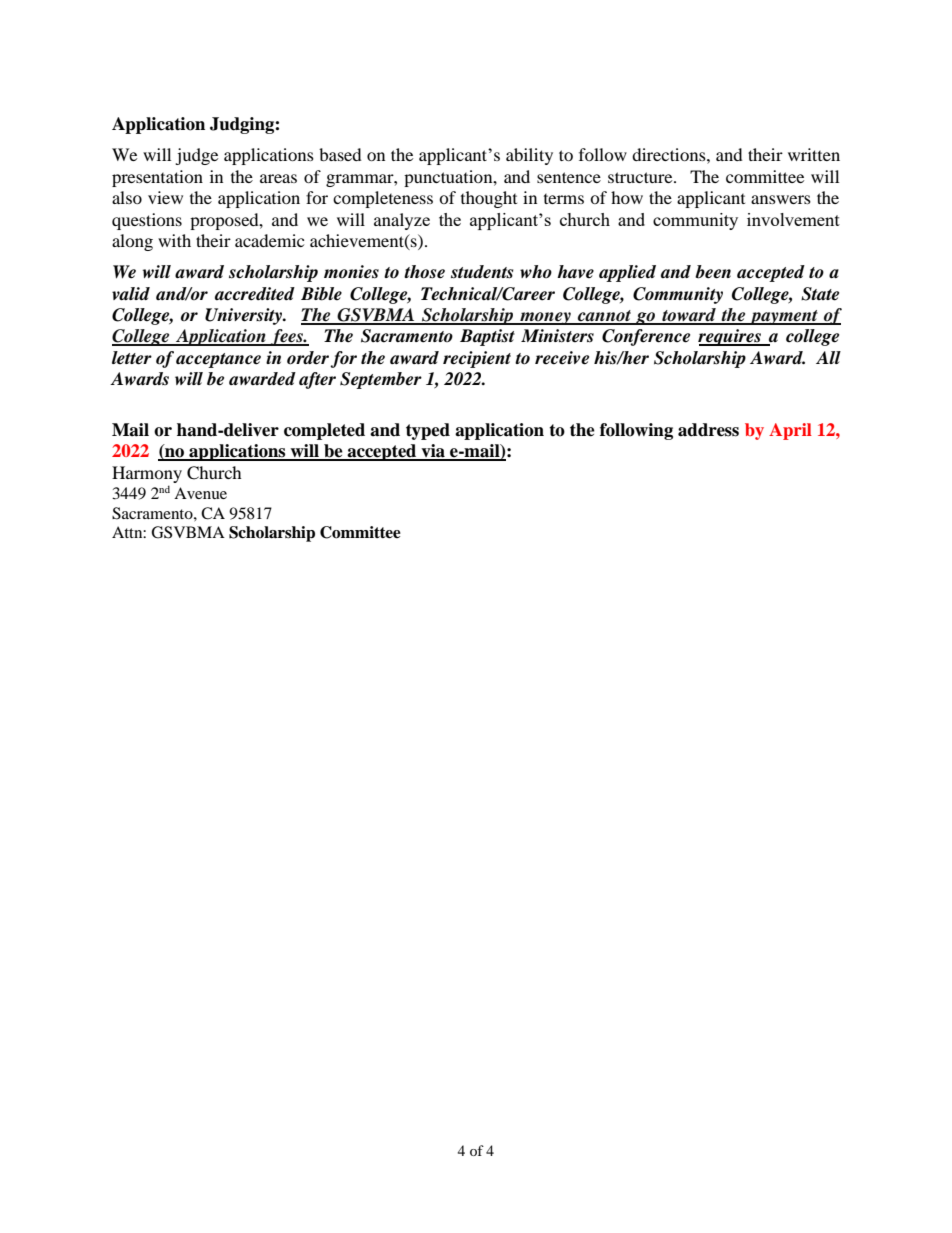  What do you see at coordinates (477, 359) in the image?
I see `recipient` at bounding box center [477, 359].
